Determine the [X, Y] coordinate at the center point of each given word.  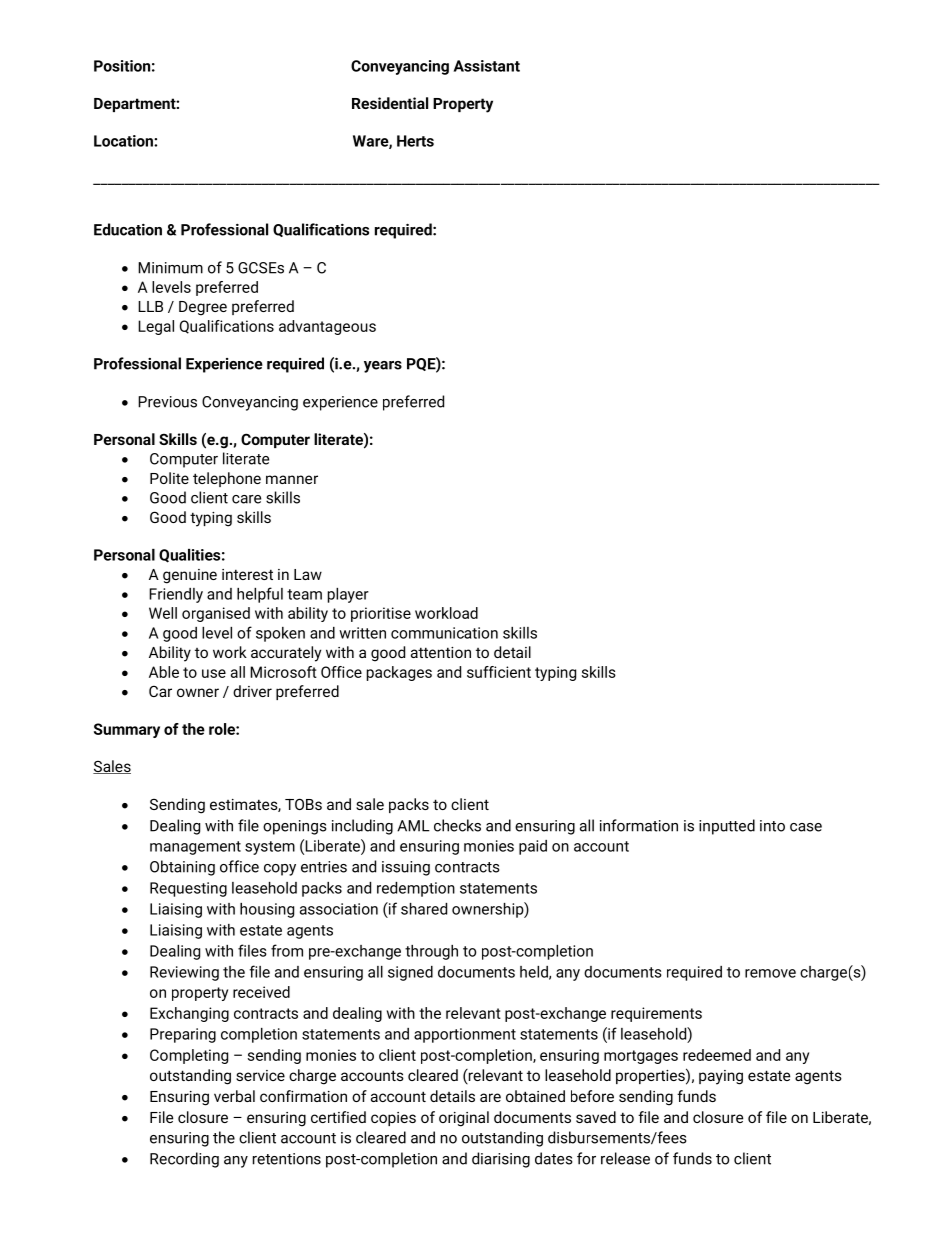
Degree [203, 308]
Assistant [487, 66]
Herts [415, 141]
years [383, 367]
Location [124, 141]
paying [721, 1077]
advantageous [327, 327]
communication [444, 633]
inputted [727, 827]
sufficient [499, 672]
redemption [416, 889]
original [464, 1119]
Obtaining [182, 868]
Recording [184, 1160]
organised [216, 614]
